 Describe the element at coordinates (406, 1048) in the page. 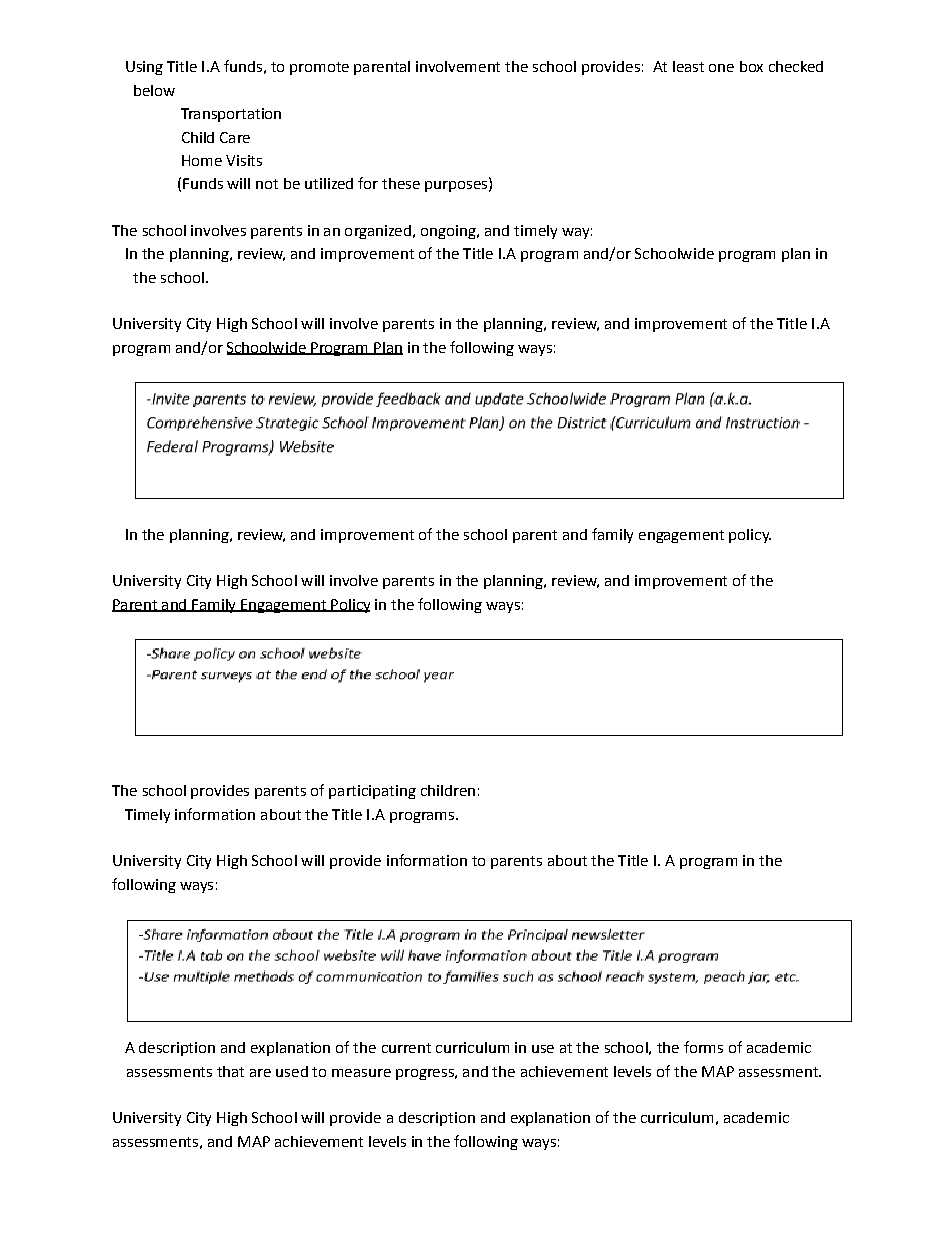

I see `current` at that location.
